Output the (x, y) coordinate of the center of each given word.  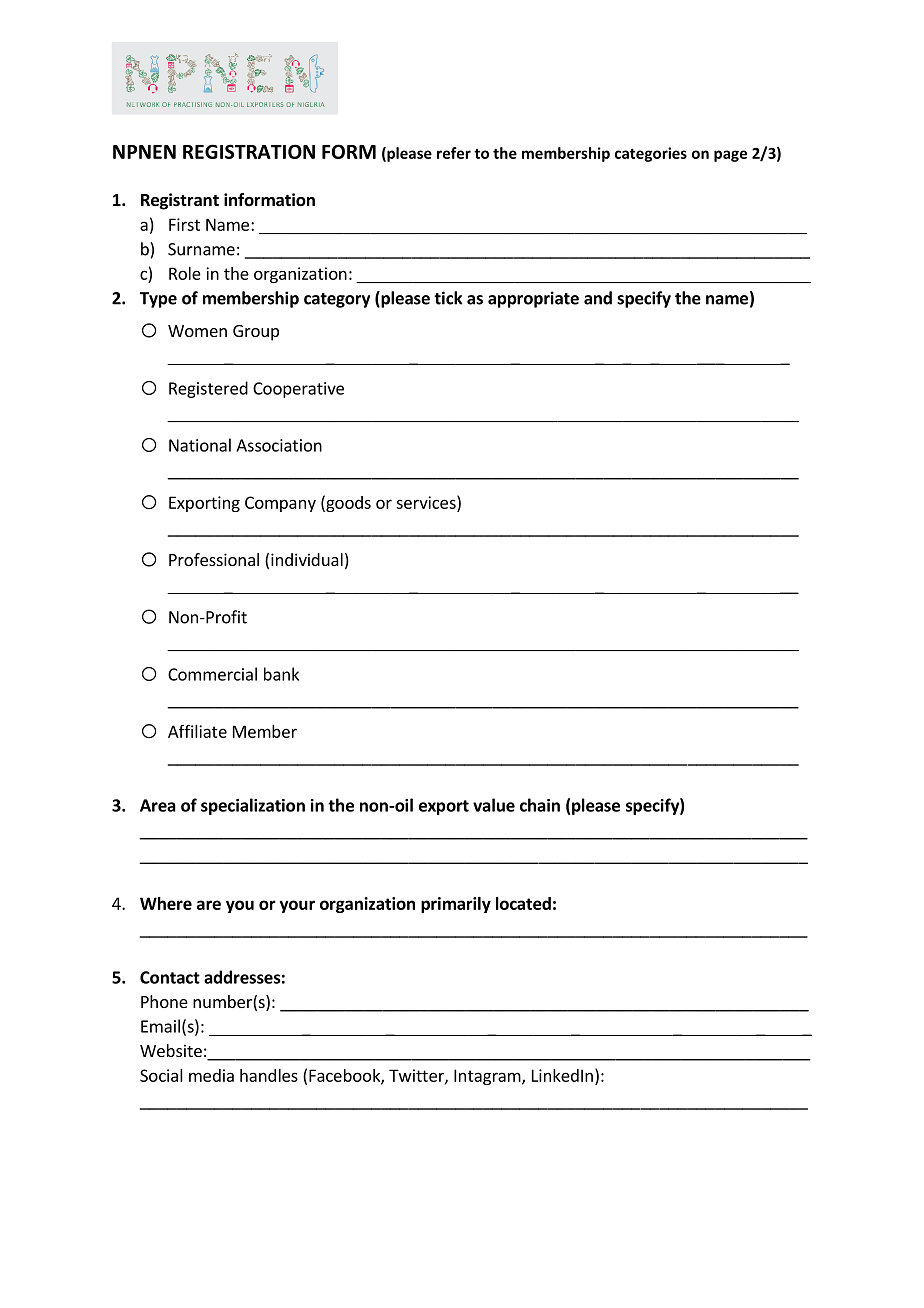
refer (454, 153)
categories (651, 154)
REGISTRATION (249, 151)
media (211, 1075)
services (427, 502)
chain (540, 805)
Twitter (417, 1076)
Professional (214, 559)
